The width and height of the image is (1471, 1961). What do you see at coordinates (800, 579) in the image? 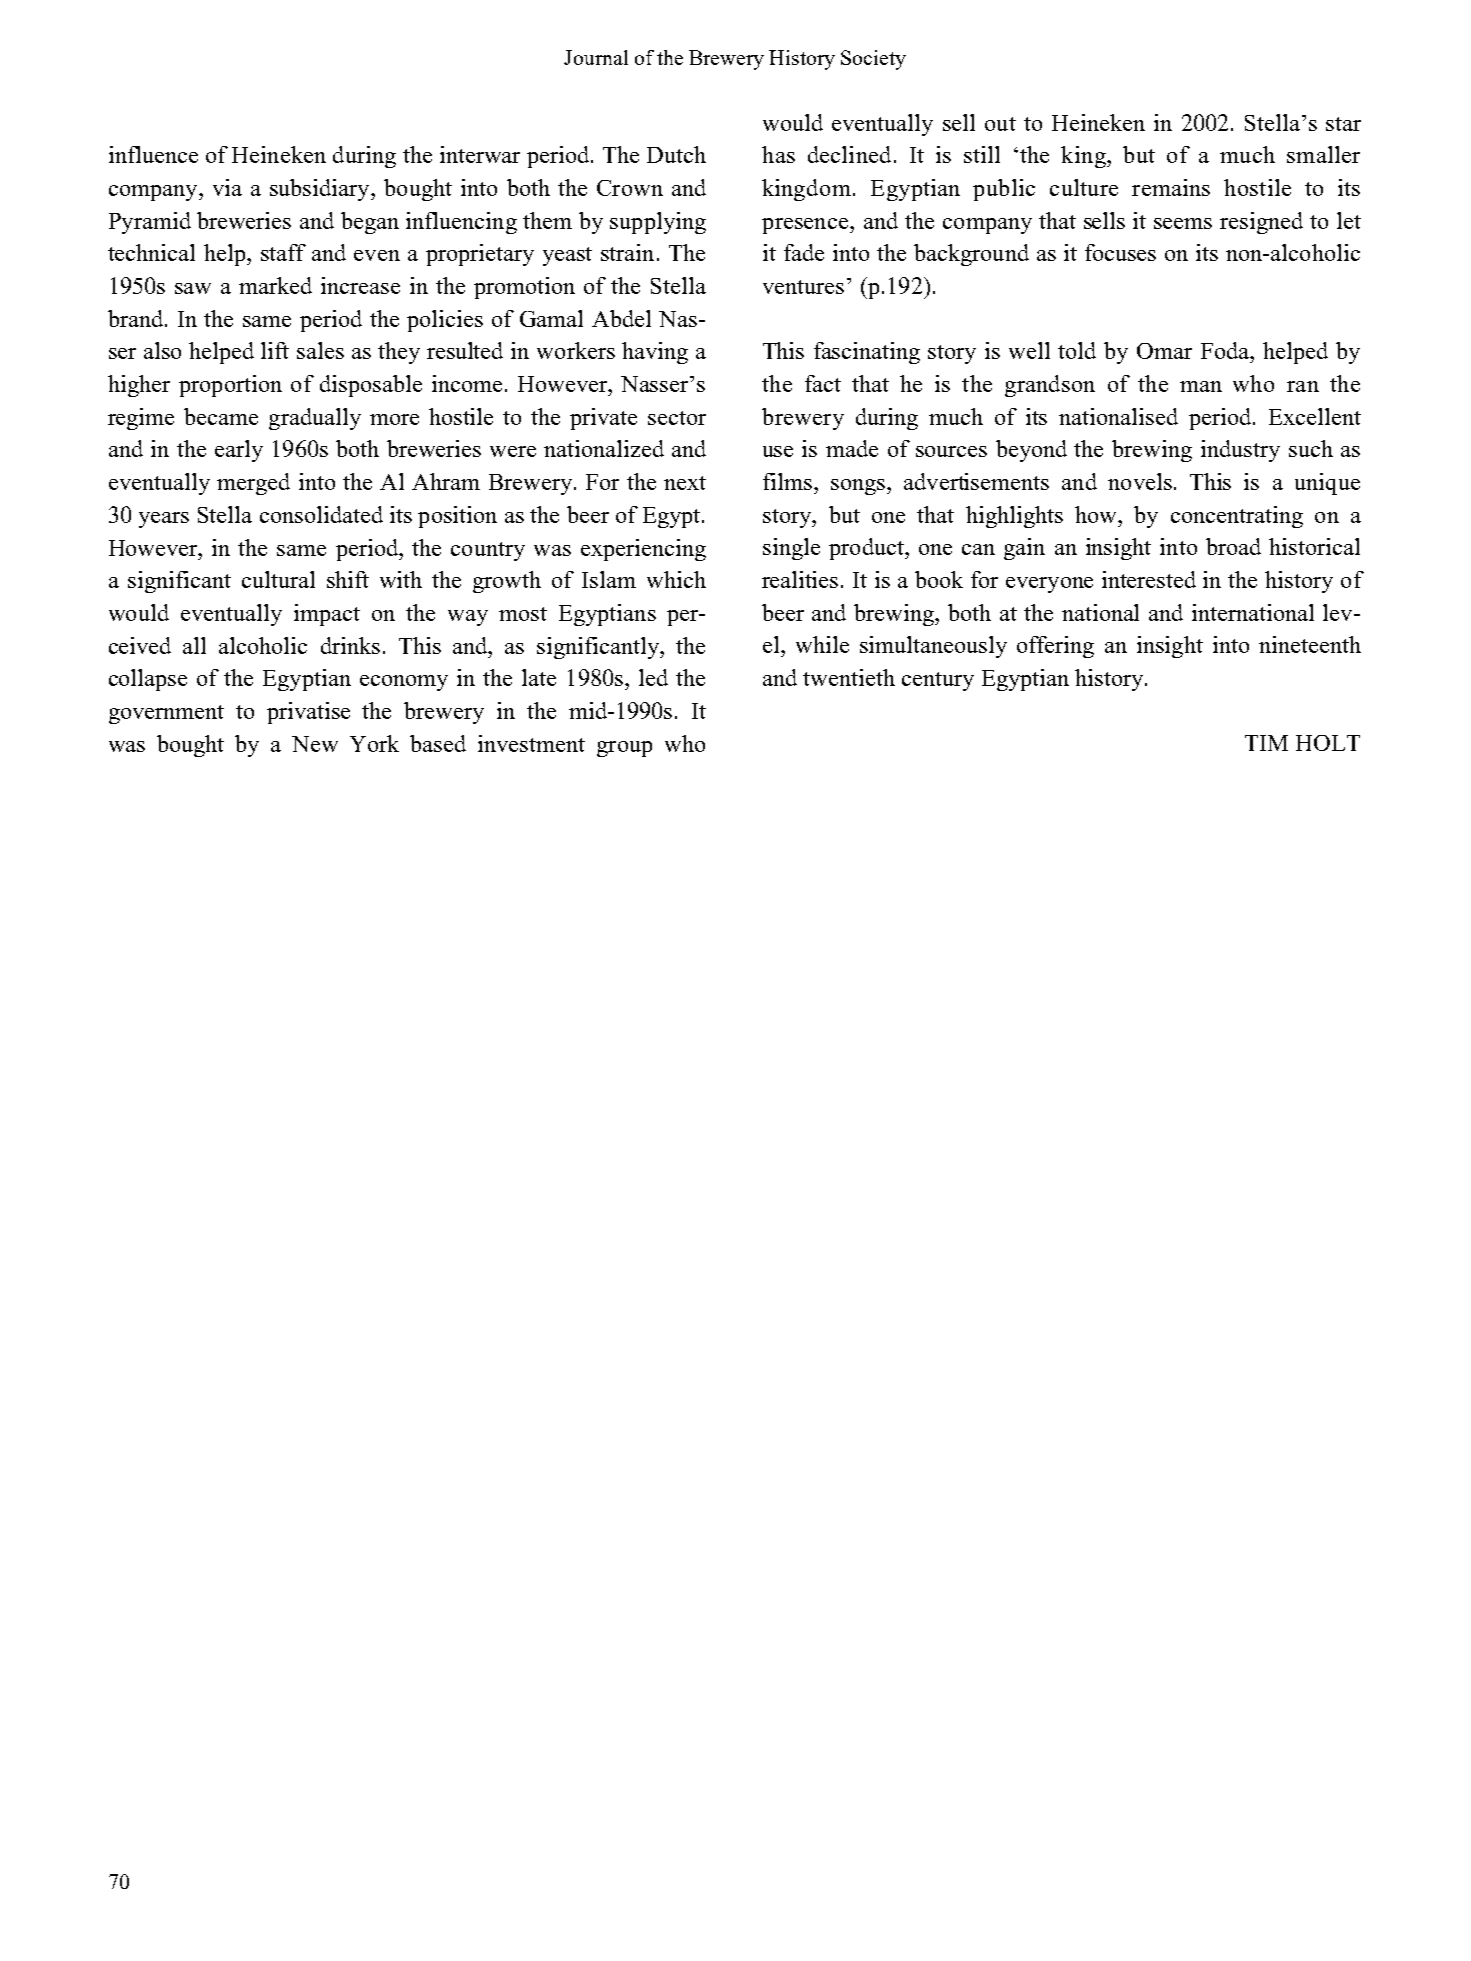
I see `realities` at bounding box center [800, 579].
